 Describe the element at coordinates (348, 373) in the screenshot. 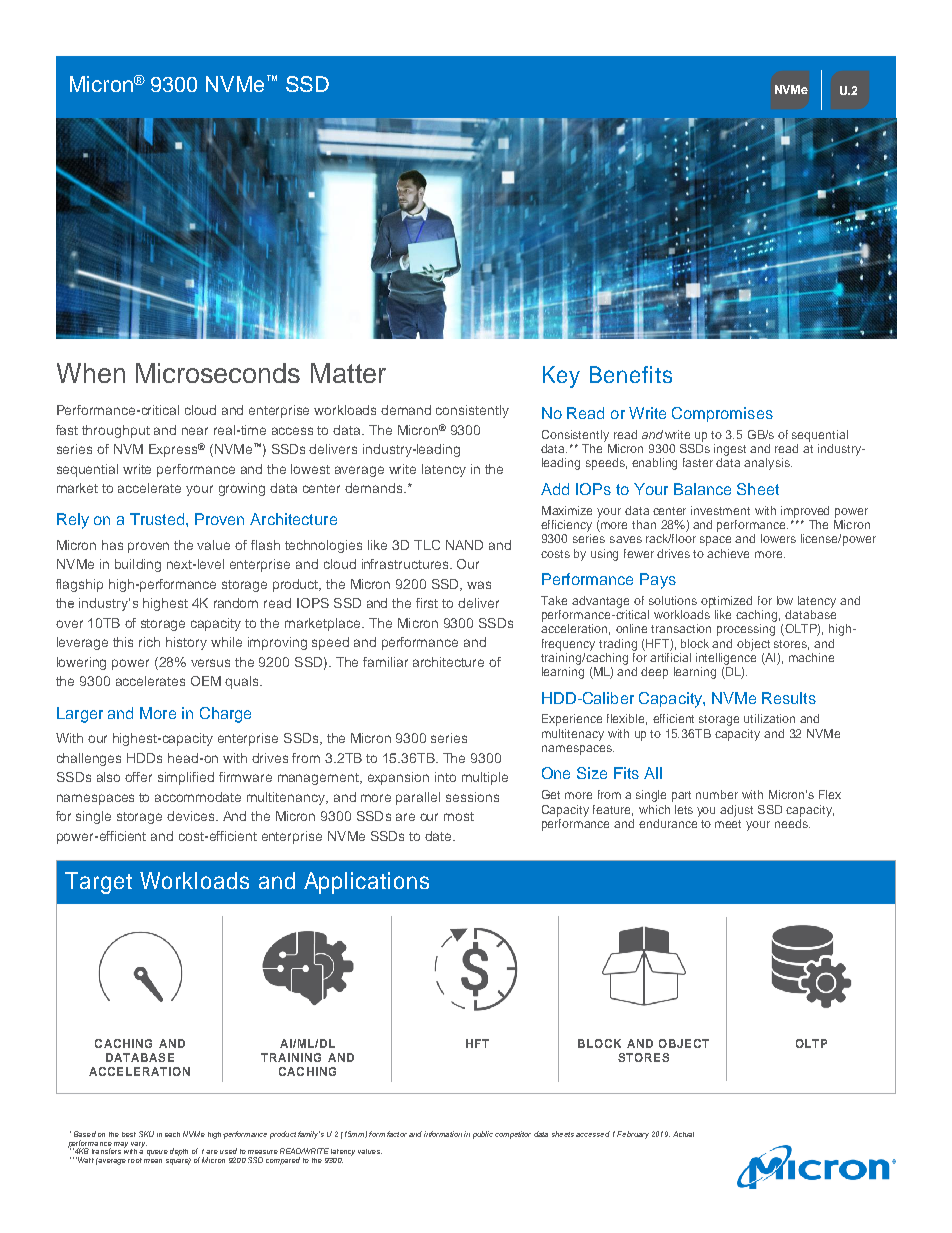

I see `Matter` at that location.
